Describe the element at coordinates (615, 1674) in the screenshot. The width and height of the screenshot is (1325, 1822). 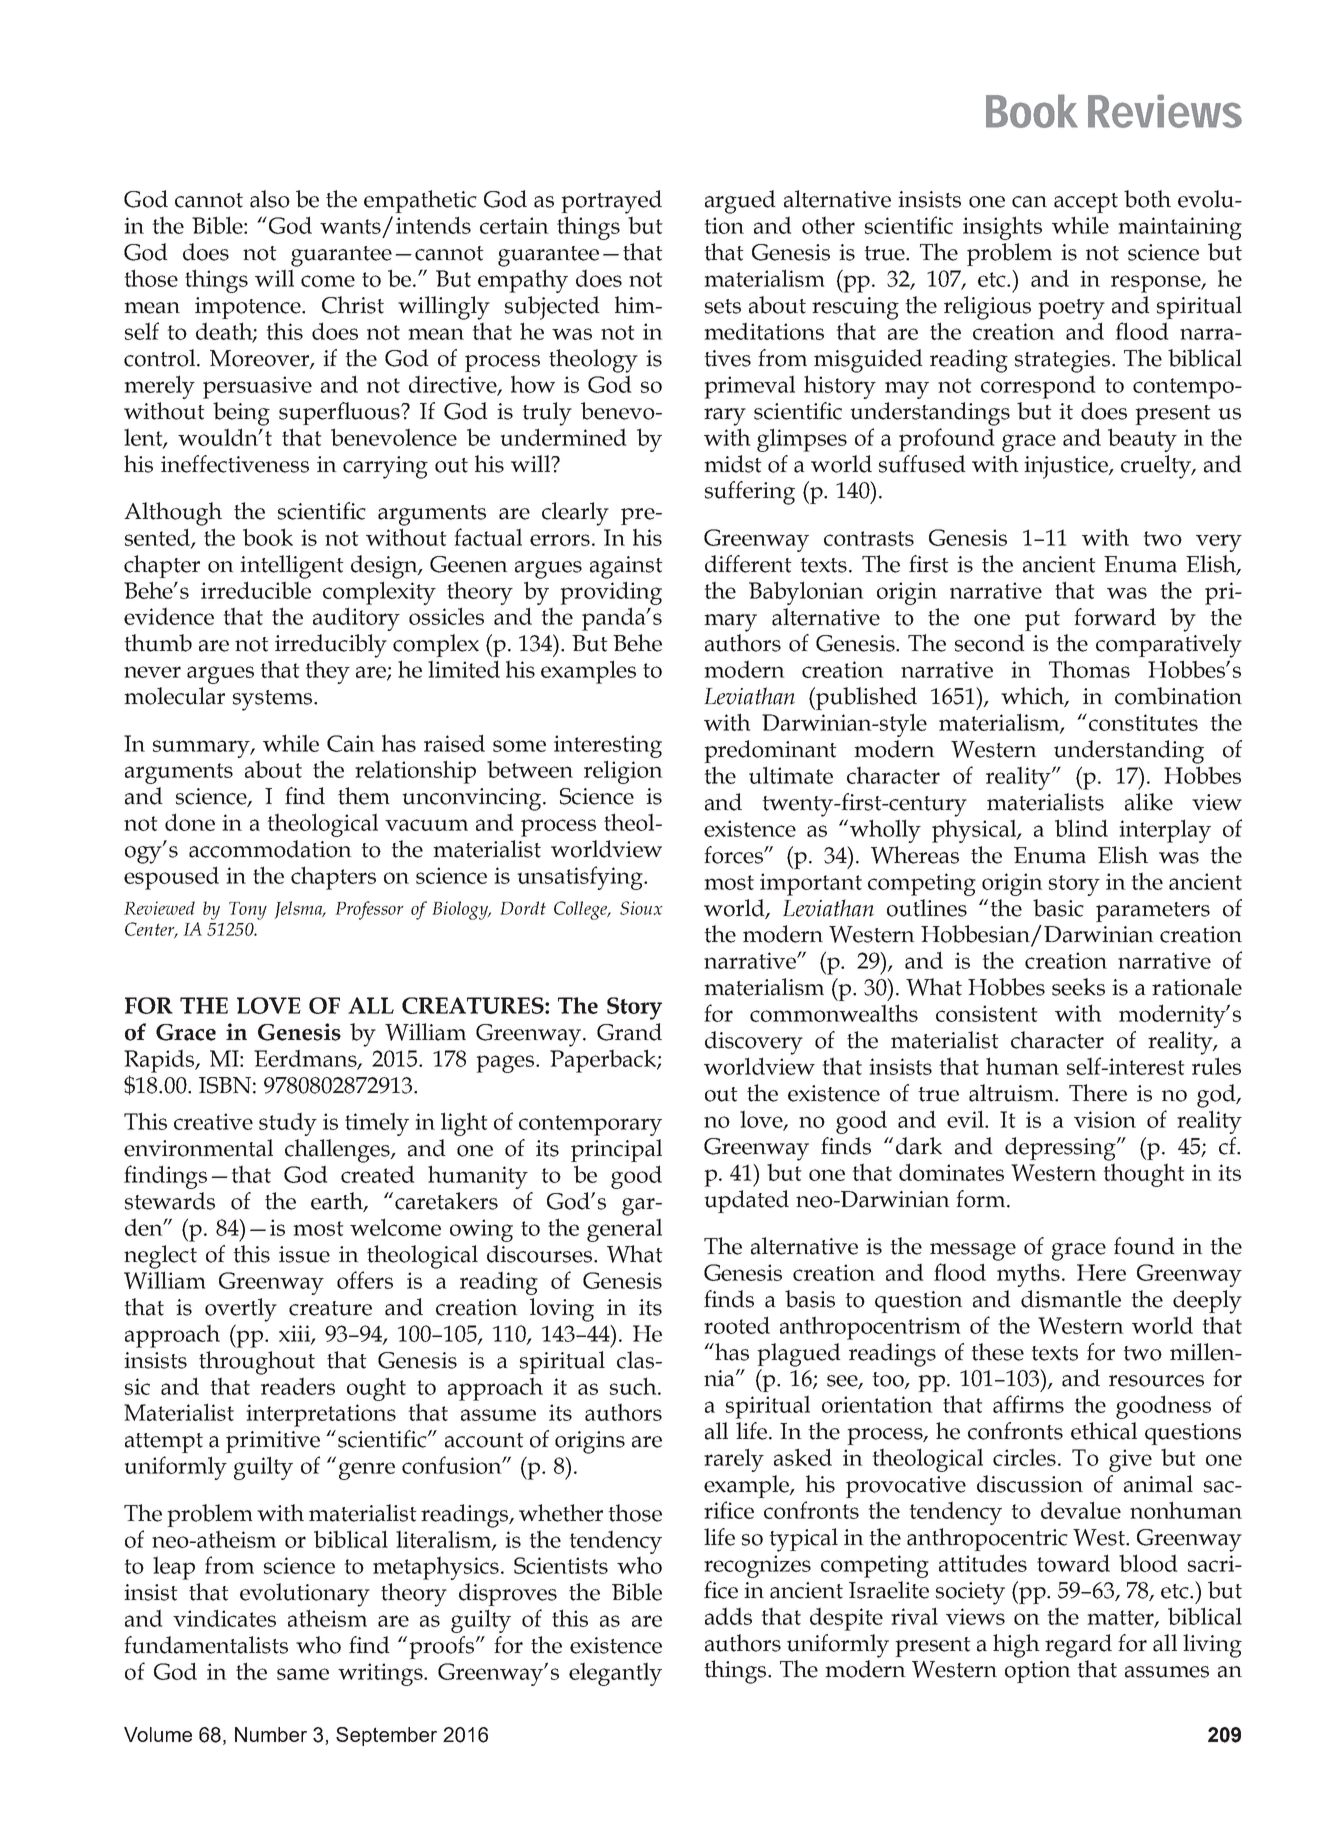
I see `elegantly` at that location.
